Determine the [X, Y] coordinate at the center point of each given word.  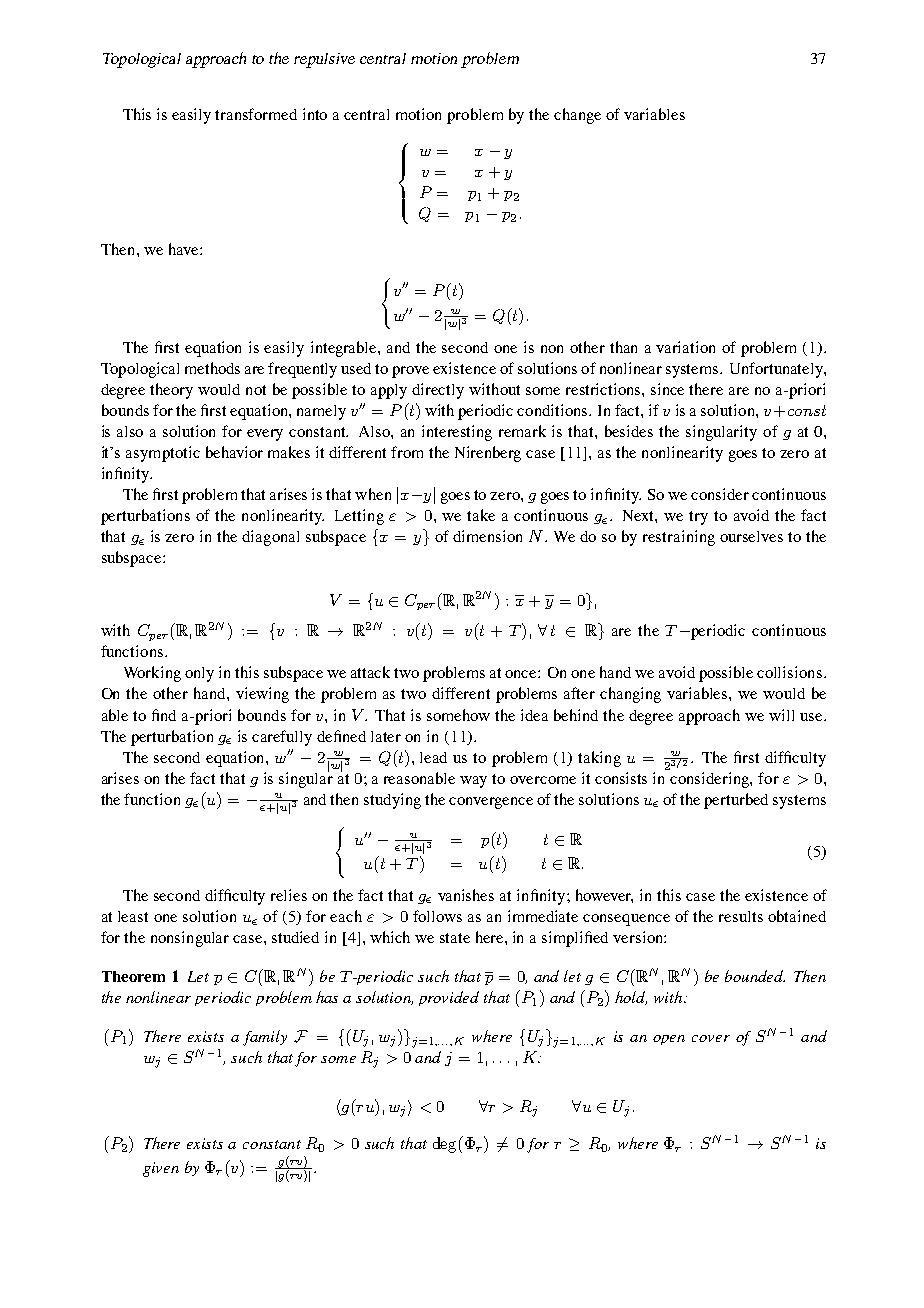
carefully [282, 738]
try [698, 518]
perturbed [736, 801]
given [161, 1169]
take [481, 515]
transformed [256, 114]
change [577, 116]
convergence [491, 803]
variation [685, 347]
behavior [234, 452]
